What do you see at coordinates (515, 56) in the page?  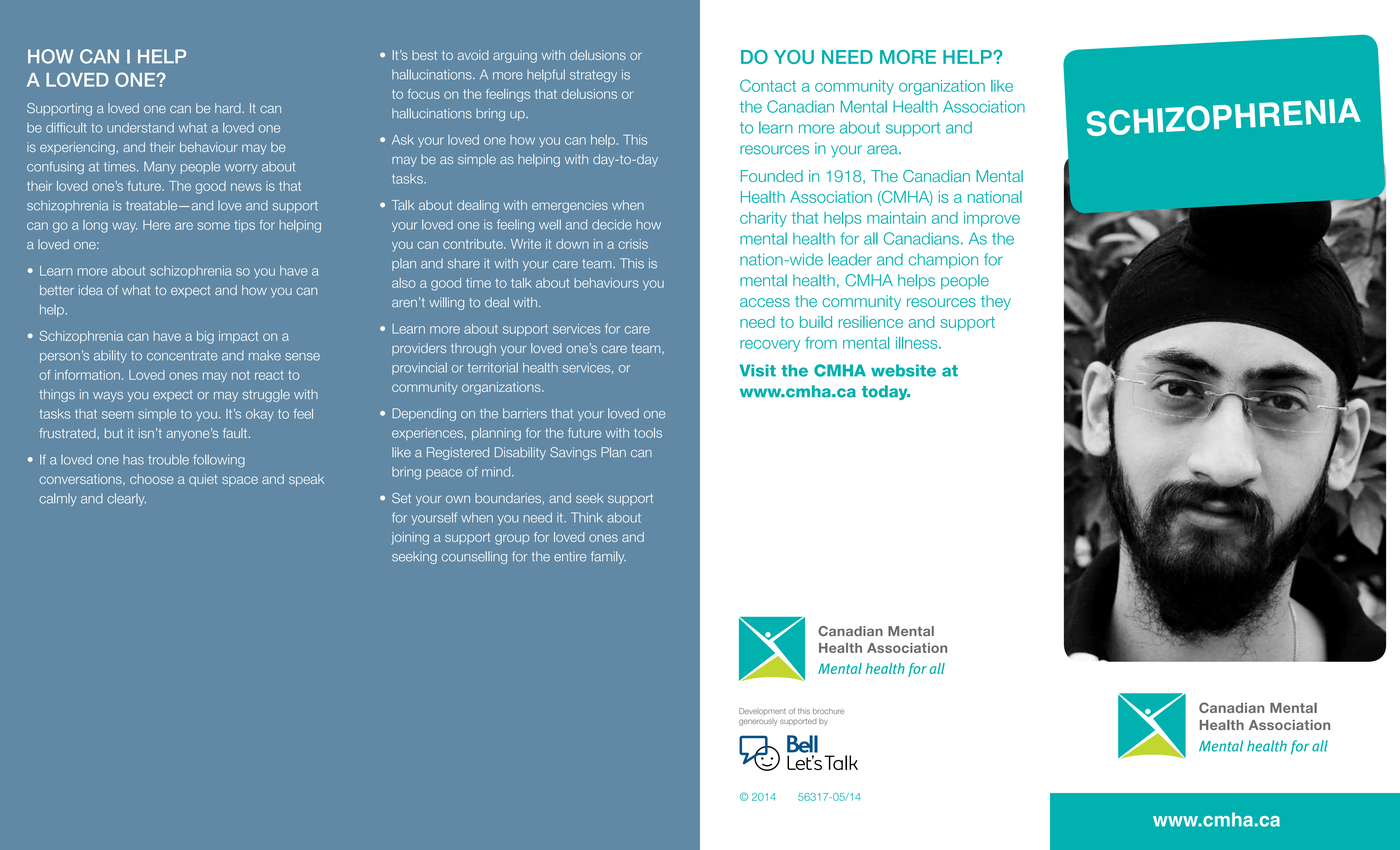 I see `arguing` at bounding box center [515, 56].
